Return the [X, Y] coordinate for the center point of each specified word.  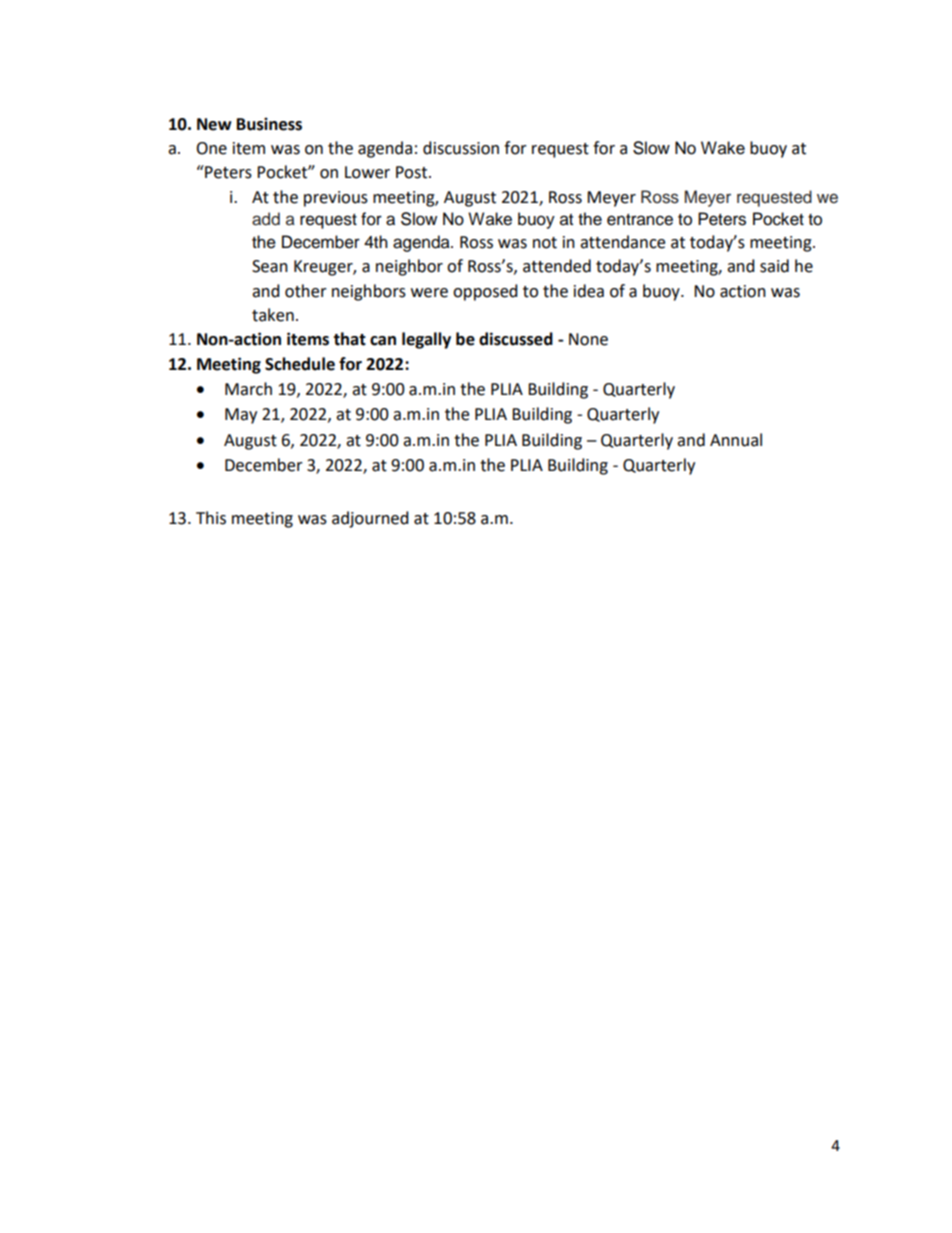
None [588, 339]
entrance [640, 220]
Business [269, 124]
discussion [461, 148]
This [211, 518]
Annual [736, 440]
